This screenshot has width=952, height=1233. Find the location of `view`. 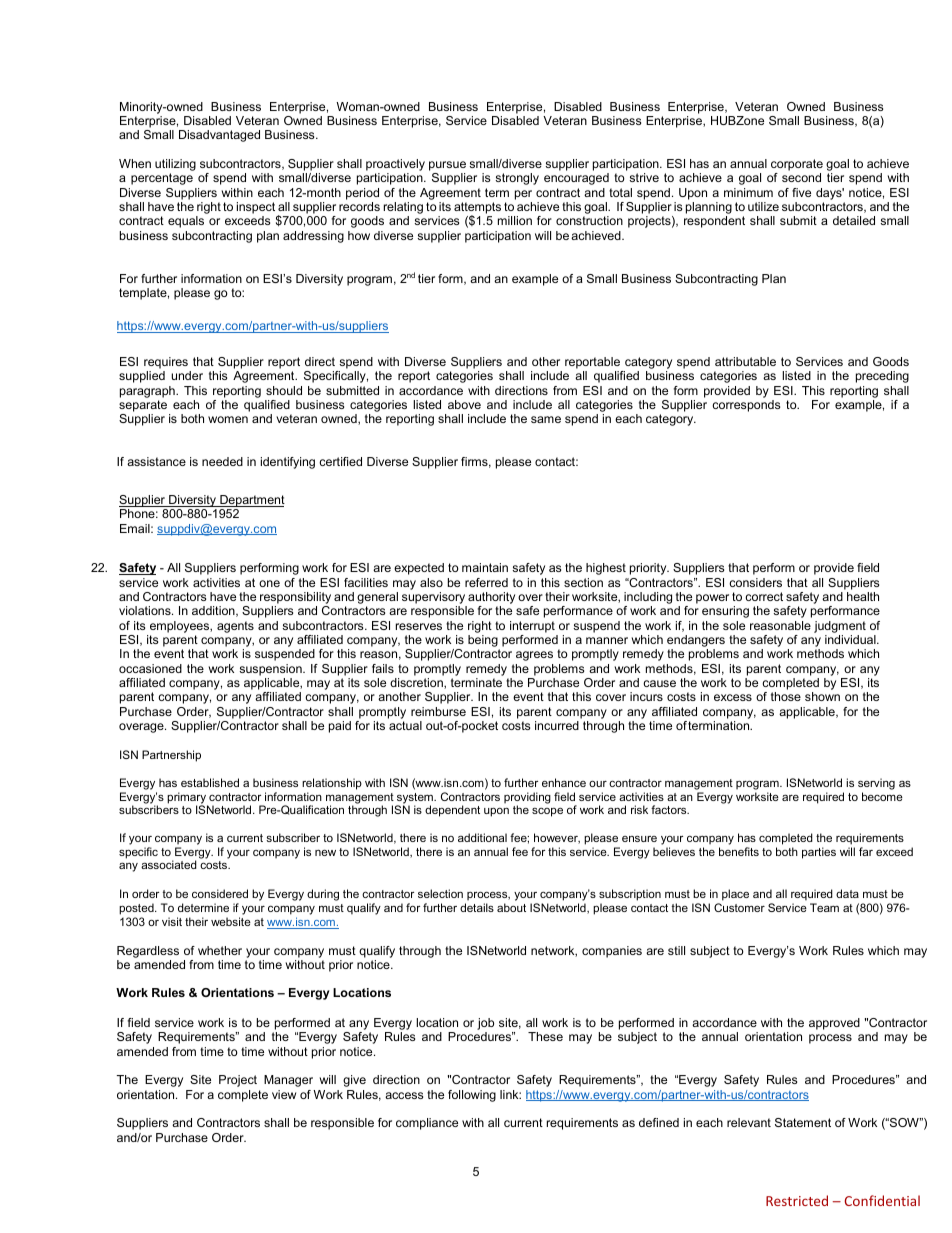

view is located at coordinates (284, 1094).
